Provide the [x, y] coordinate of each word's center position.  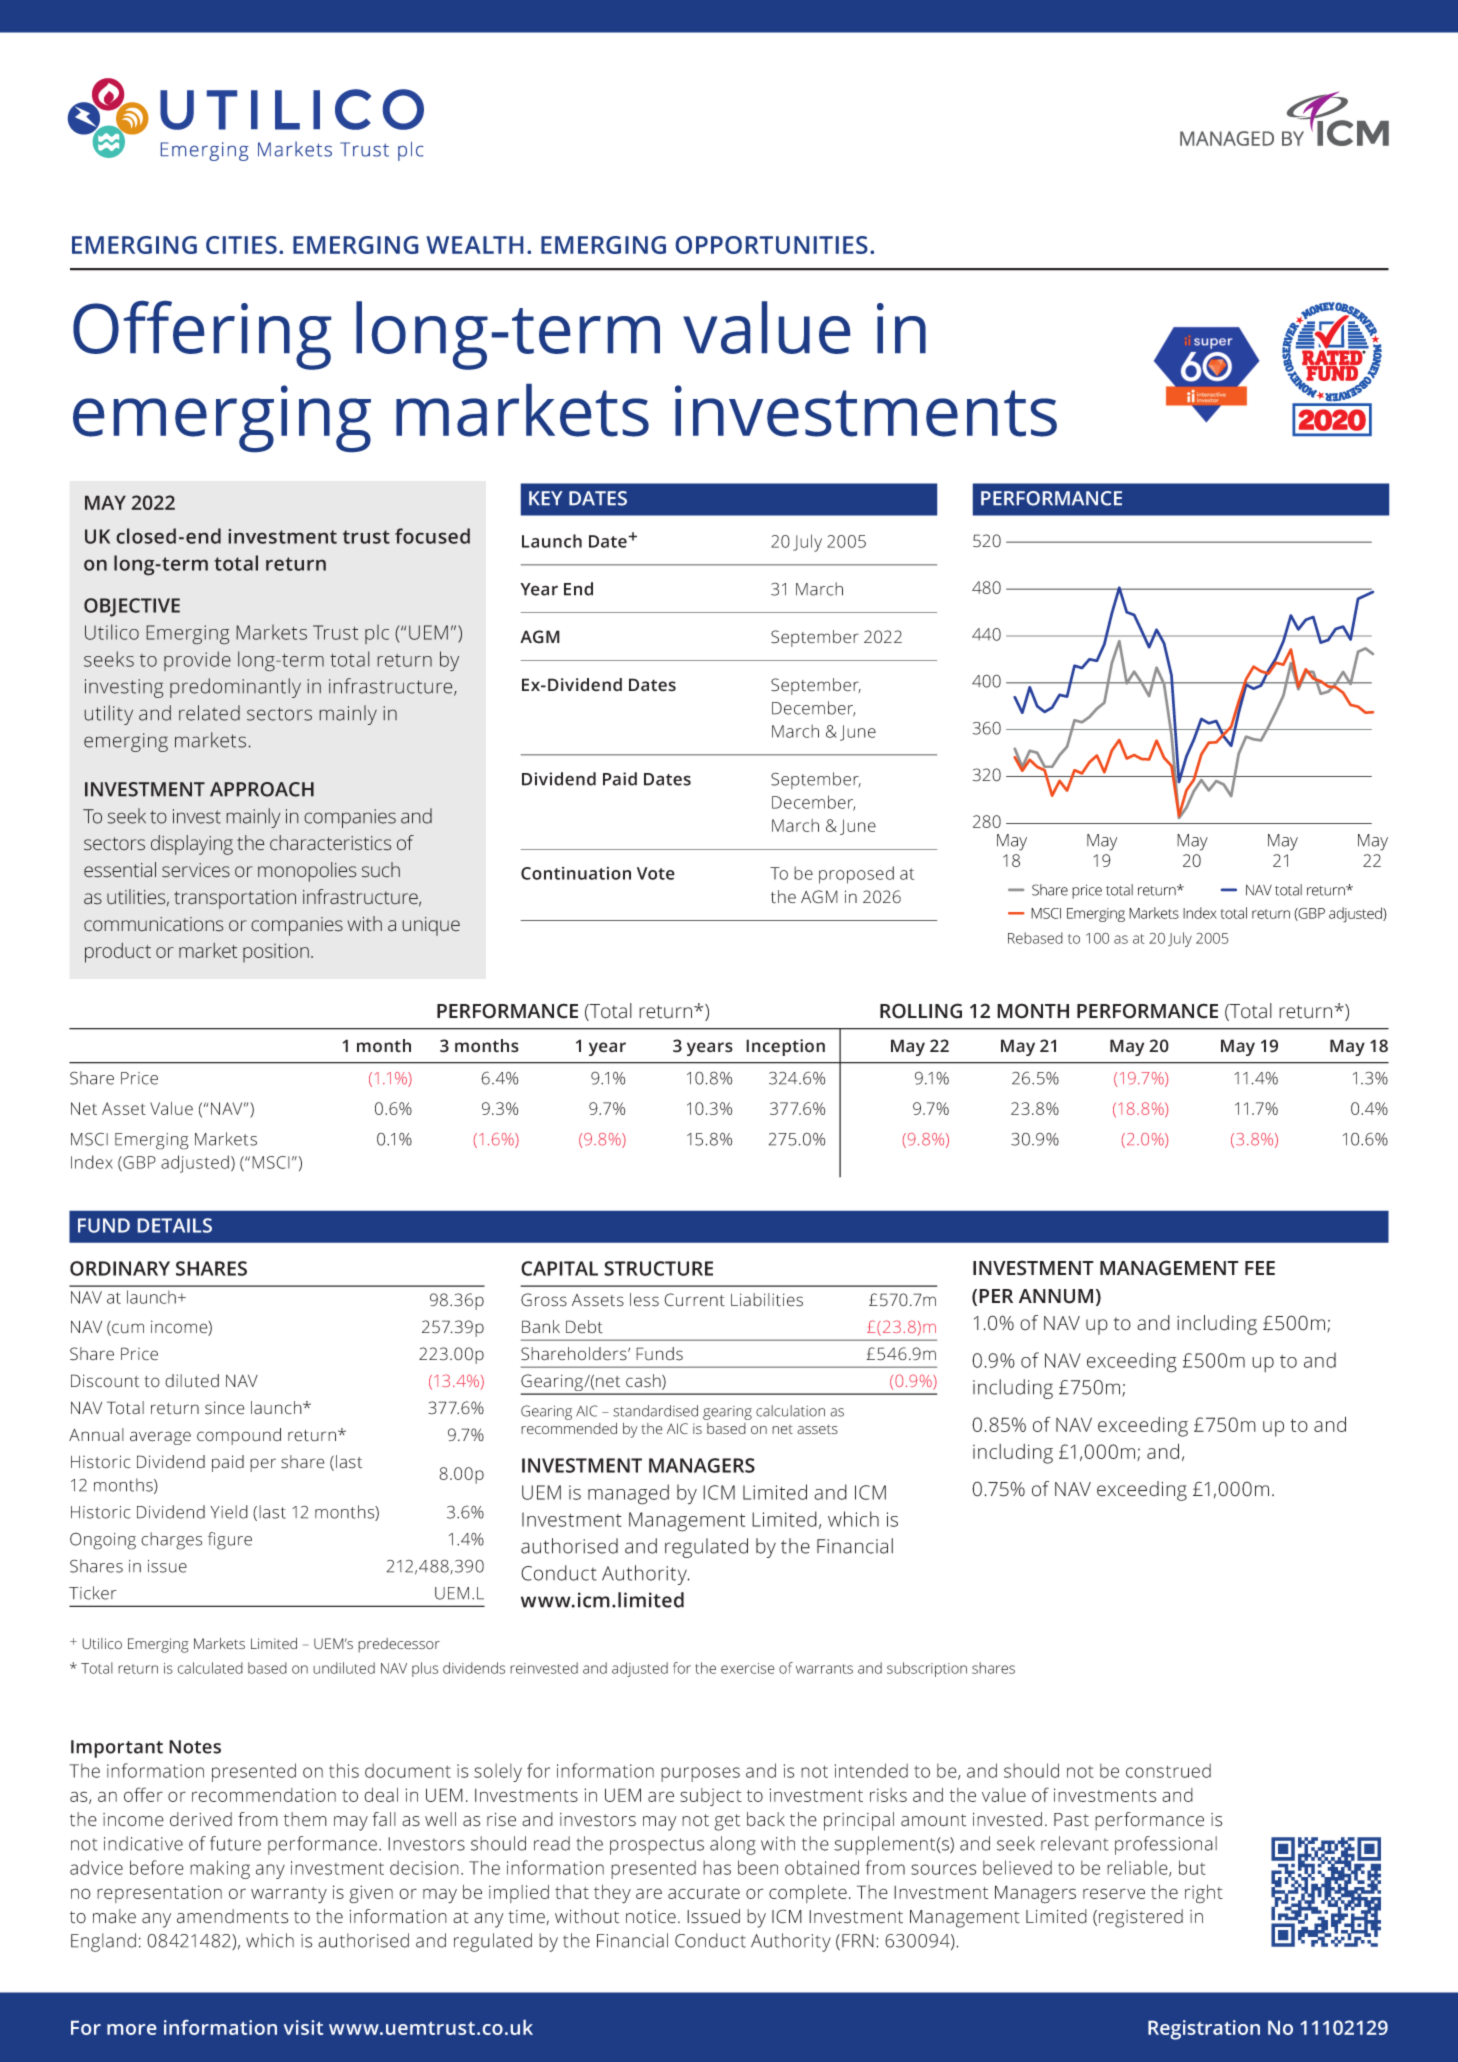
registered [1141, 1918]
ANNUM [1056, 1296]
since [225, 1408]
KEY [546, 498]
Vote [656, 873]
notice [651, 1917]
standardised [655, 1411]
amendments [233, 1916]
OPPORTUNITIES [772, 245]
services [196, 870]
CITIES [241, 245]
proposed [856, 875]
